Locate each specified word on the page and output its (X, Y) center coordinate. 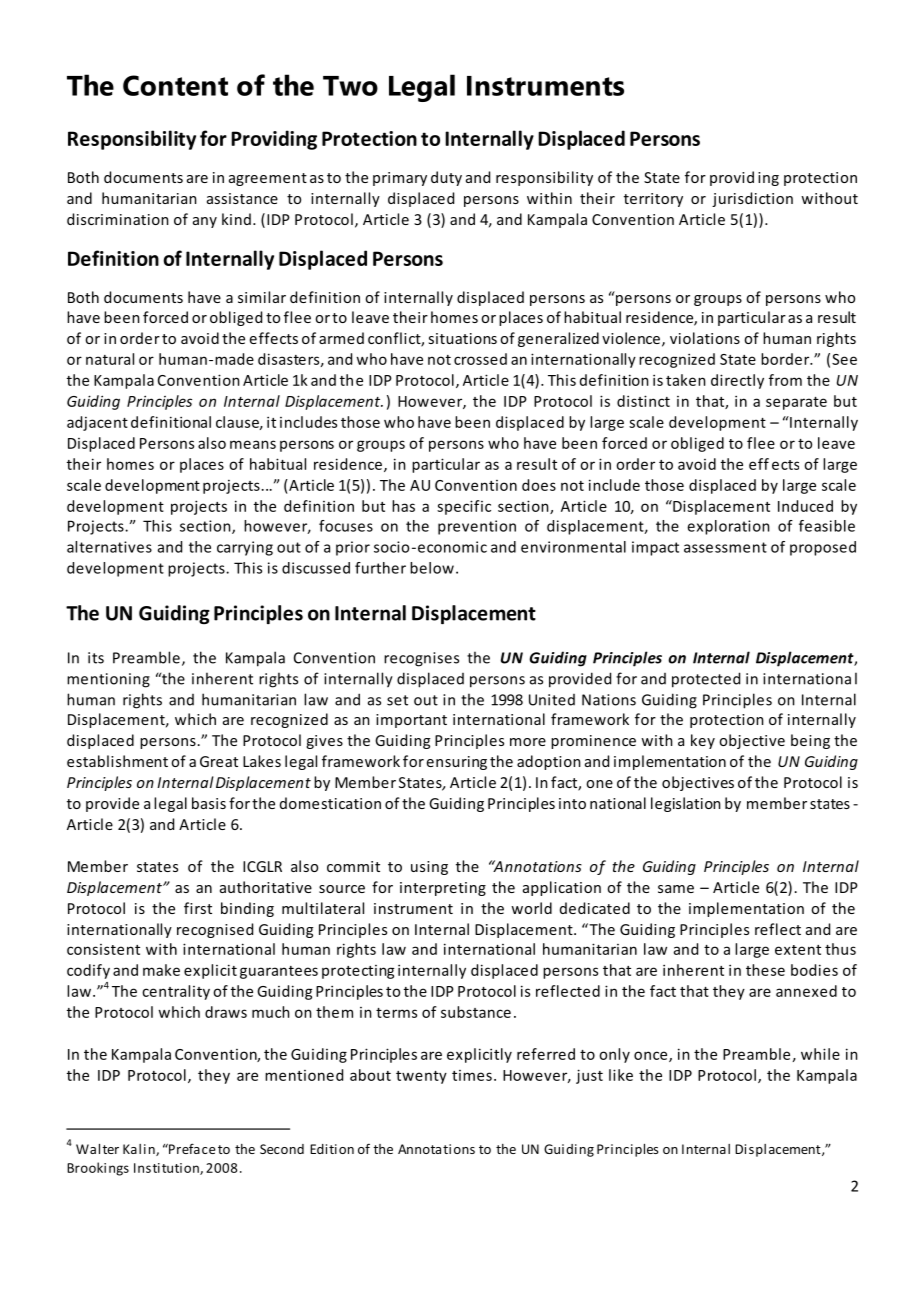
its (96, 658)
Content (175, 85)
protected (706, 680)
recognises (421, 659)
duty (446, 178)
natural (110, 359)
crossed (480, 359)
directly (737, 381)
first (198, 908)
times (472, 1075)
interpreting (443, 889)
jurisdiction (752, 199)
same (676, 889)
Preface (191, 1148)
